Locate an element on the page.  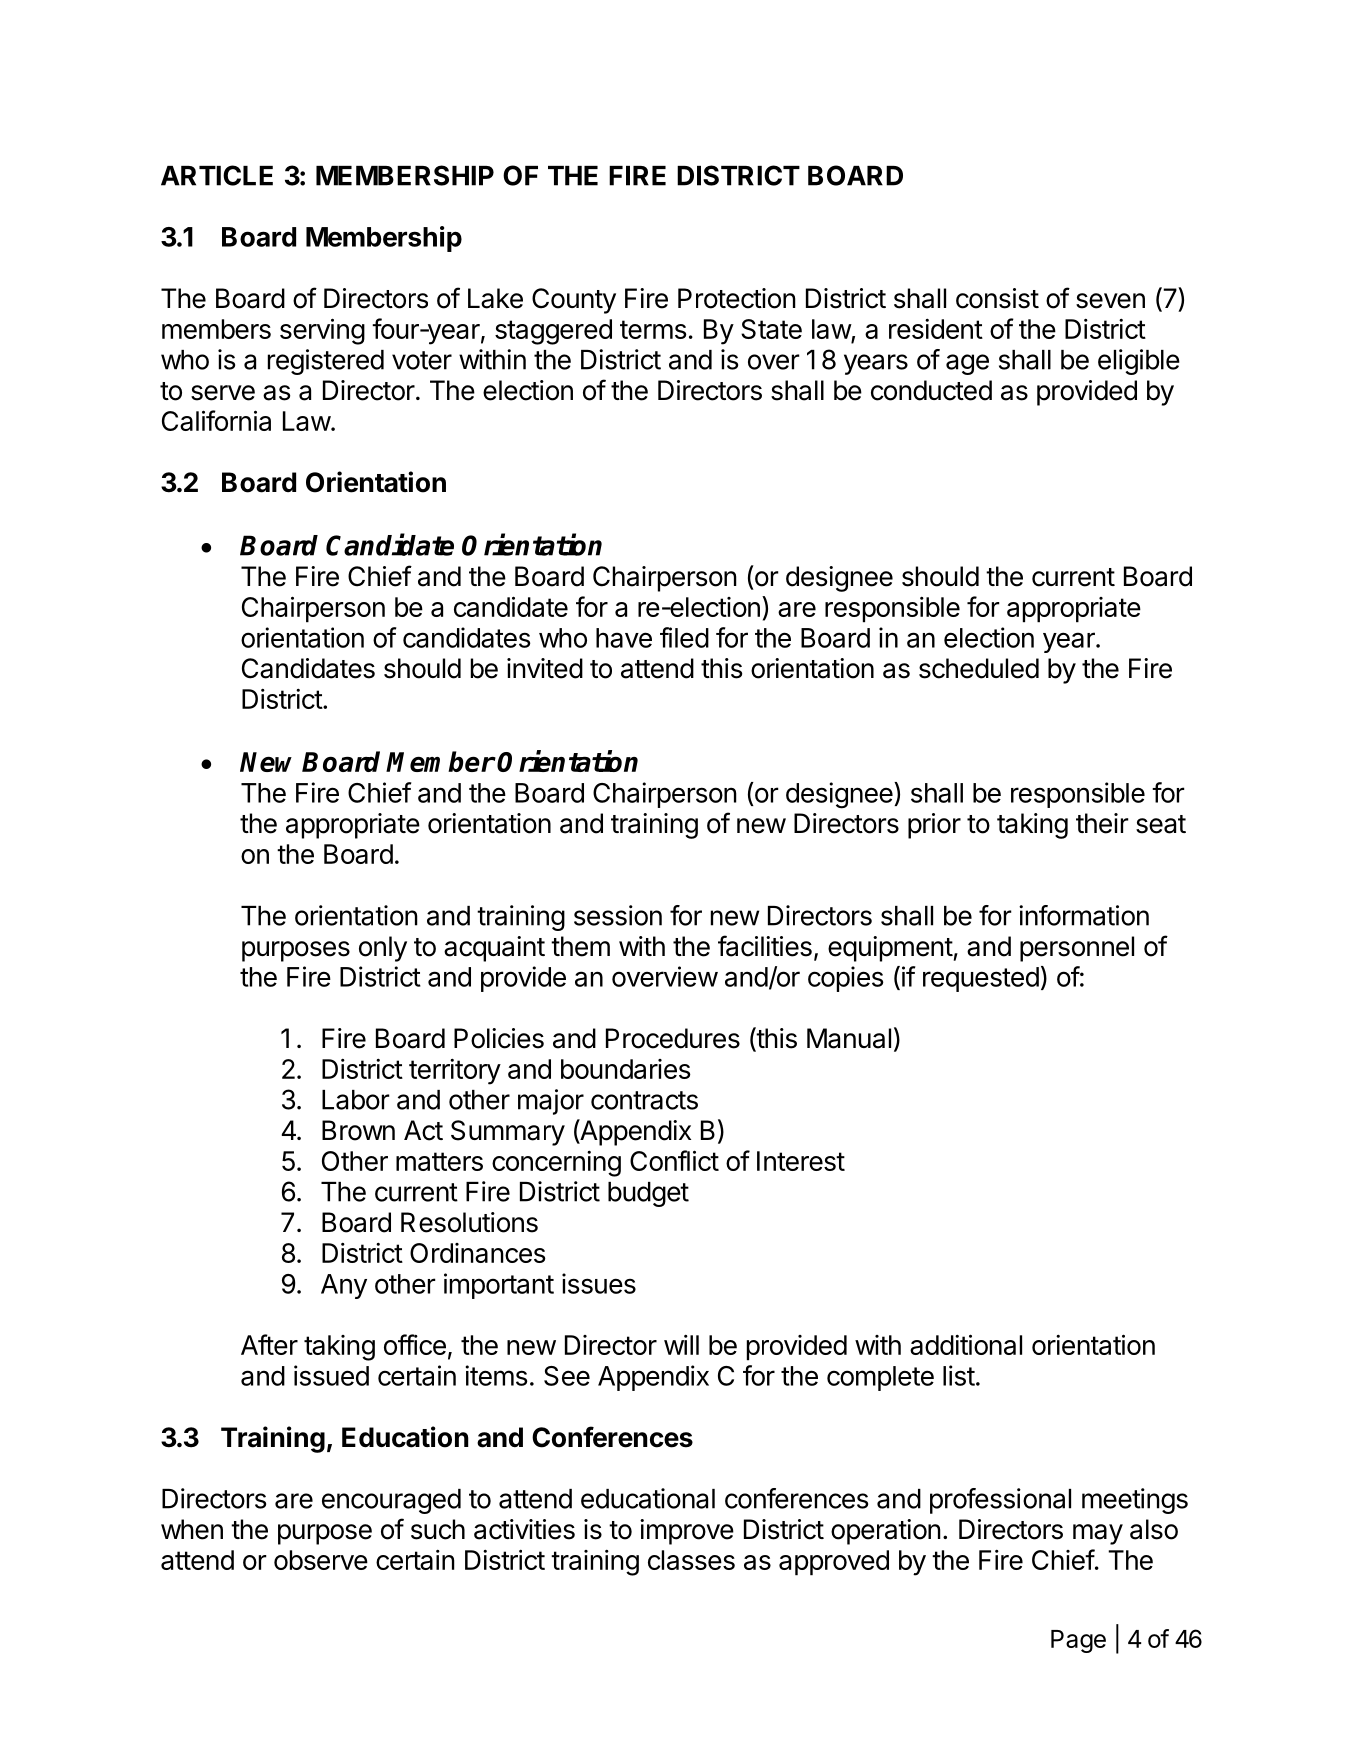
classes is located at coordinates (691, 1560).
